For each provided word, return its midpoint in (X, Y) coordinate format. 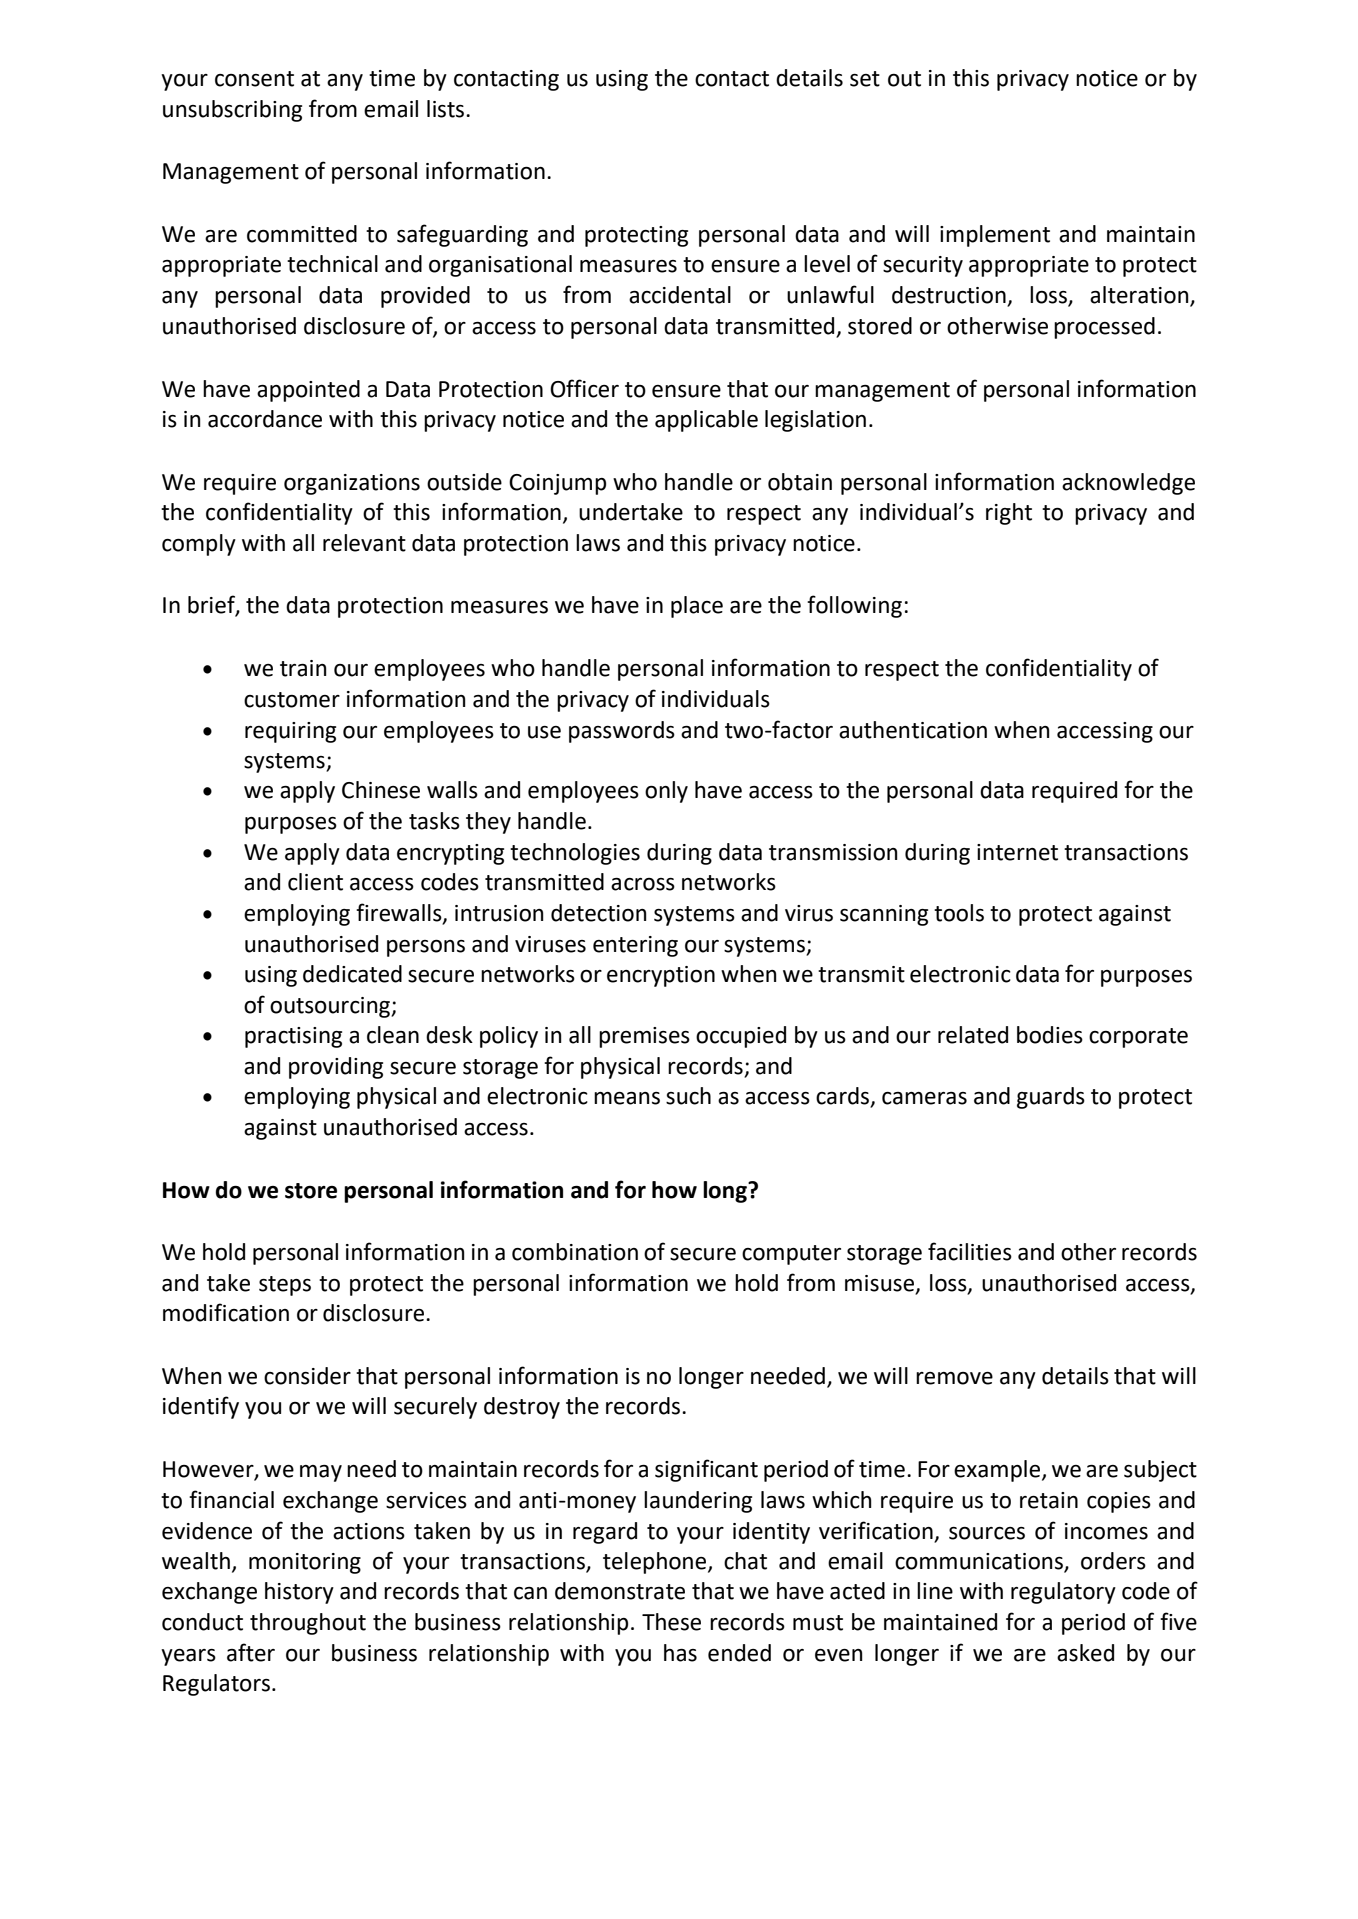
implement (995, 236)
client (315, 882)
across (643, 884)
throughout (308, 1624)
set (865, 79)
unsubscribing (232, 111)
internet (1017, 852)
